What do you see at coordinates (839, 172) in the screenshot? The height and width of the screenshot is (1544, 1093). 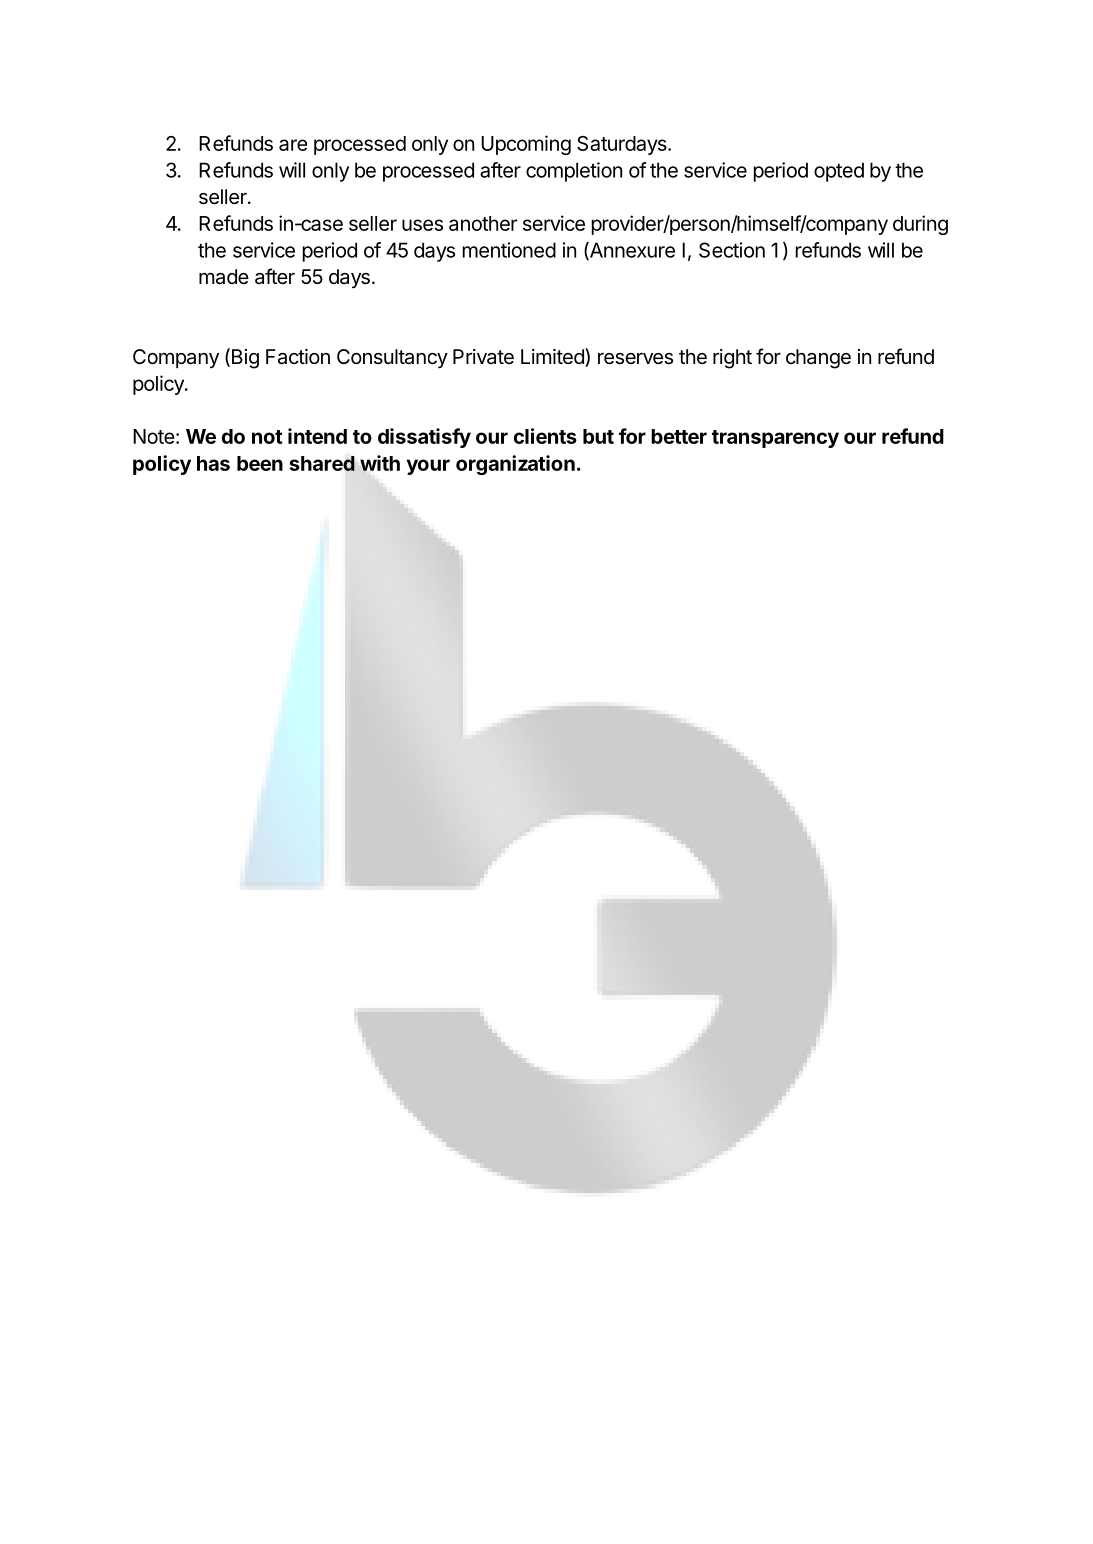 I see `opted` at bounding box center [839, 172].
